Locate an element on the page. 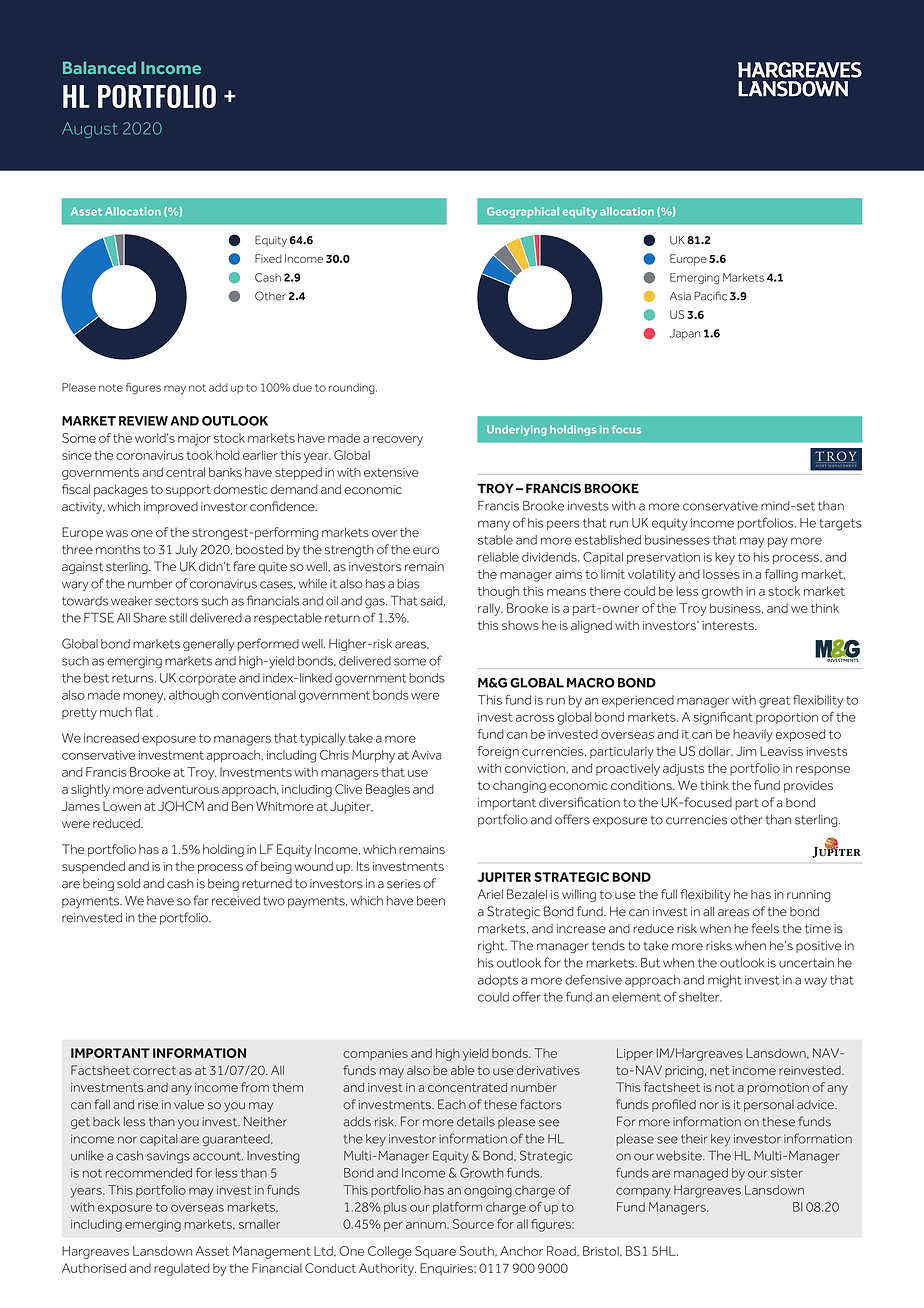  Balanced is located at coordinates (99, 67).
